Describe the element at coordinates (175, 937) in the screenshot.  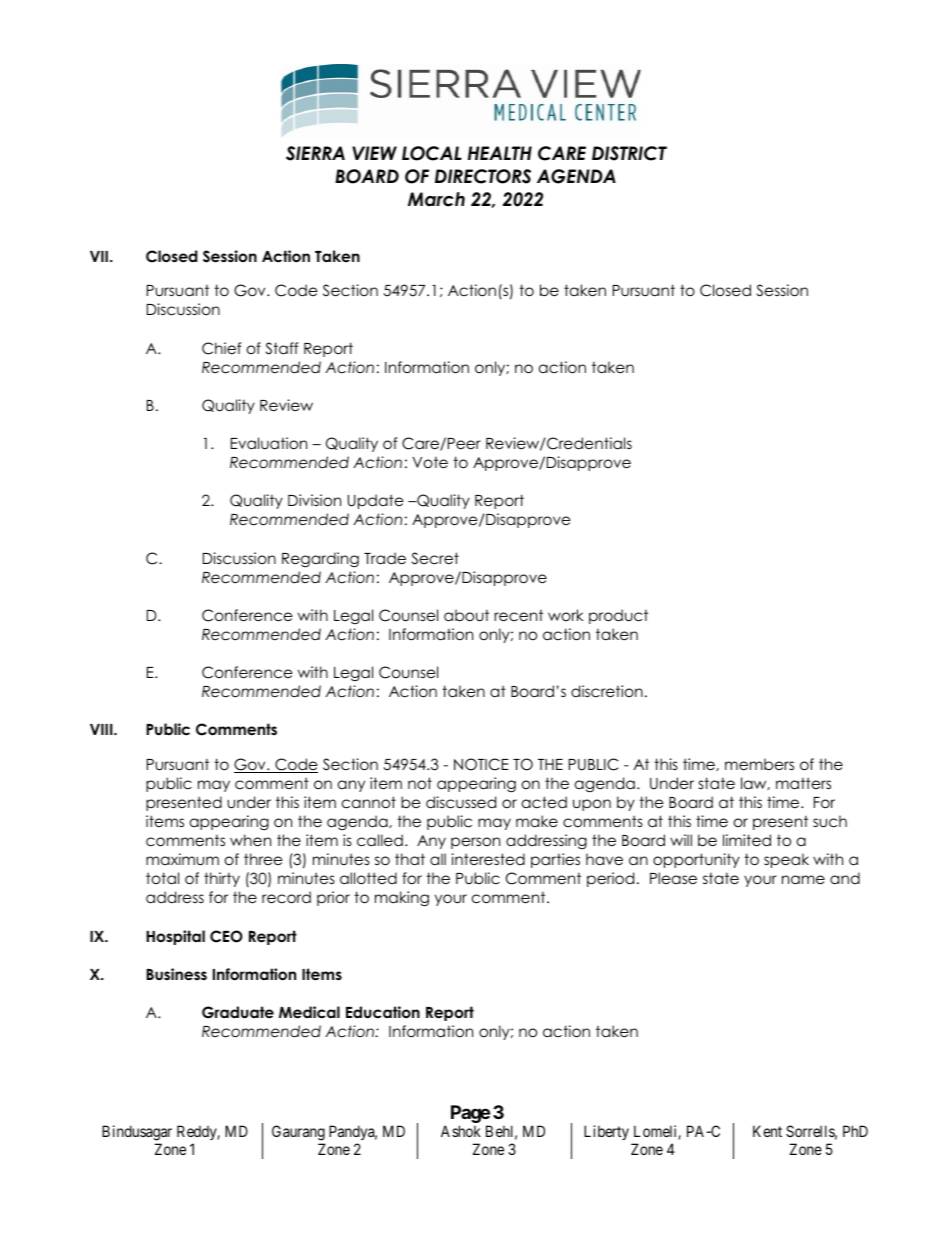
I see `Hospital` at that location.
